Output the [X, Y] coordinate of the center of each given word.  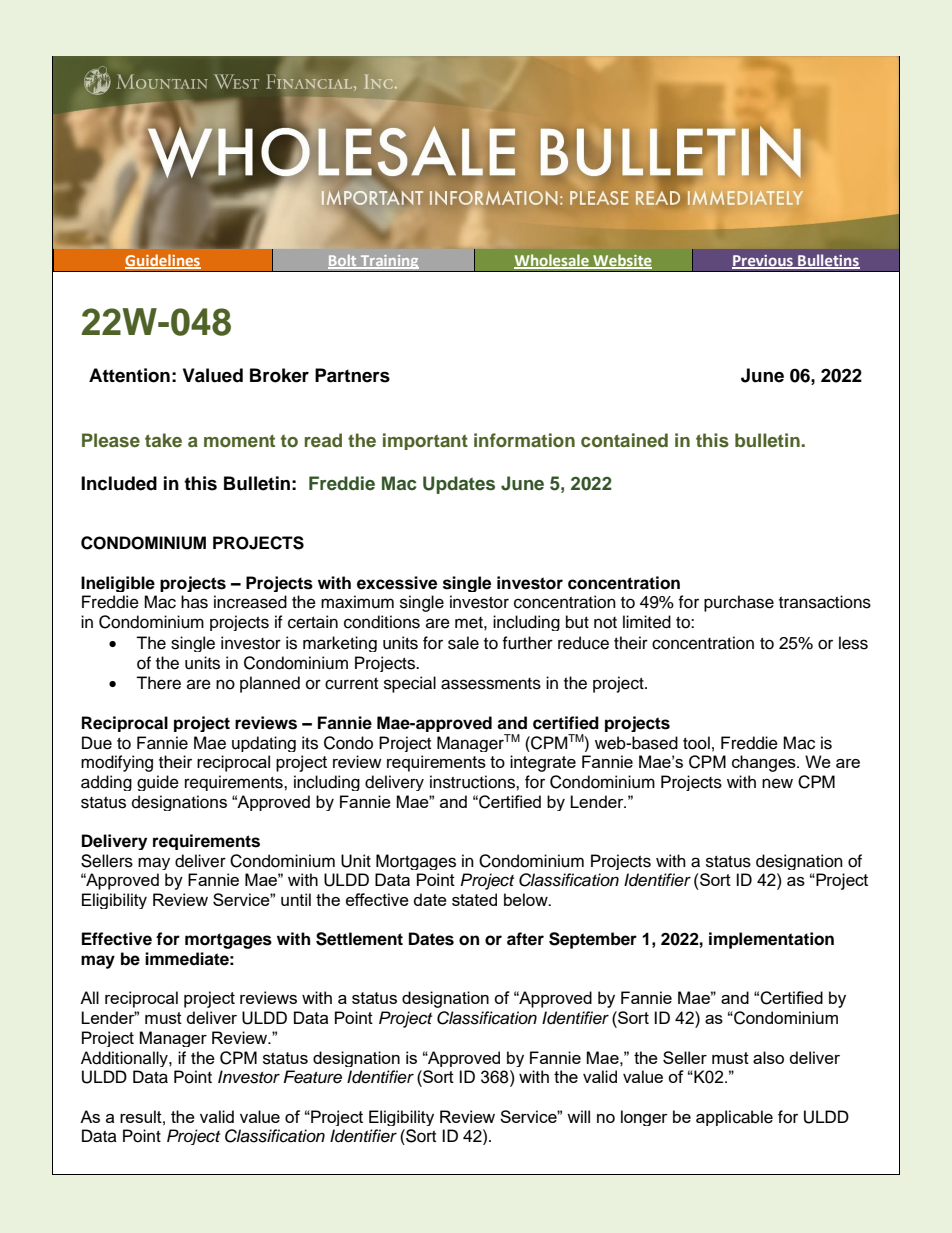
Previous [763, 262]
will [578, 1116]
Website [621, 261]
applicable [734, 1118]
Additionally [125, 1059]
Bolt [343, 262]
